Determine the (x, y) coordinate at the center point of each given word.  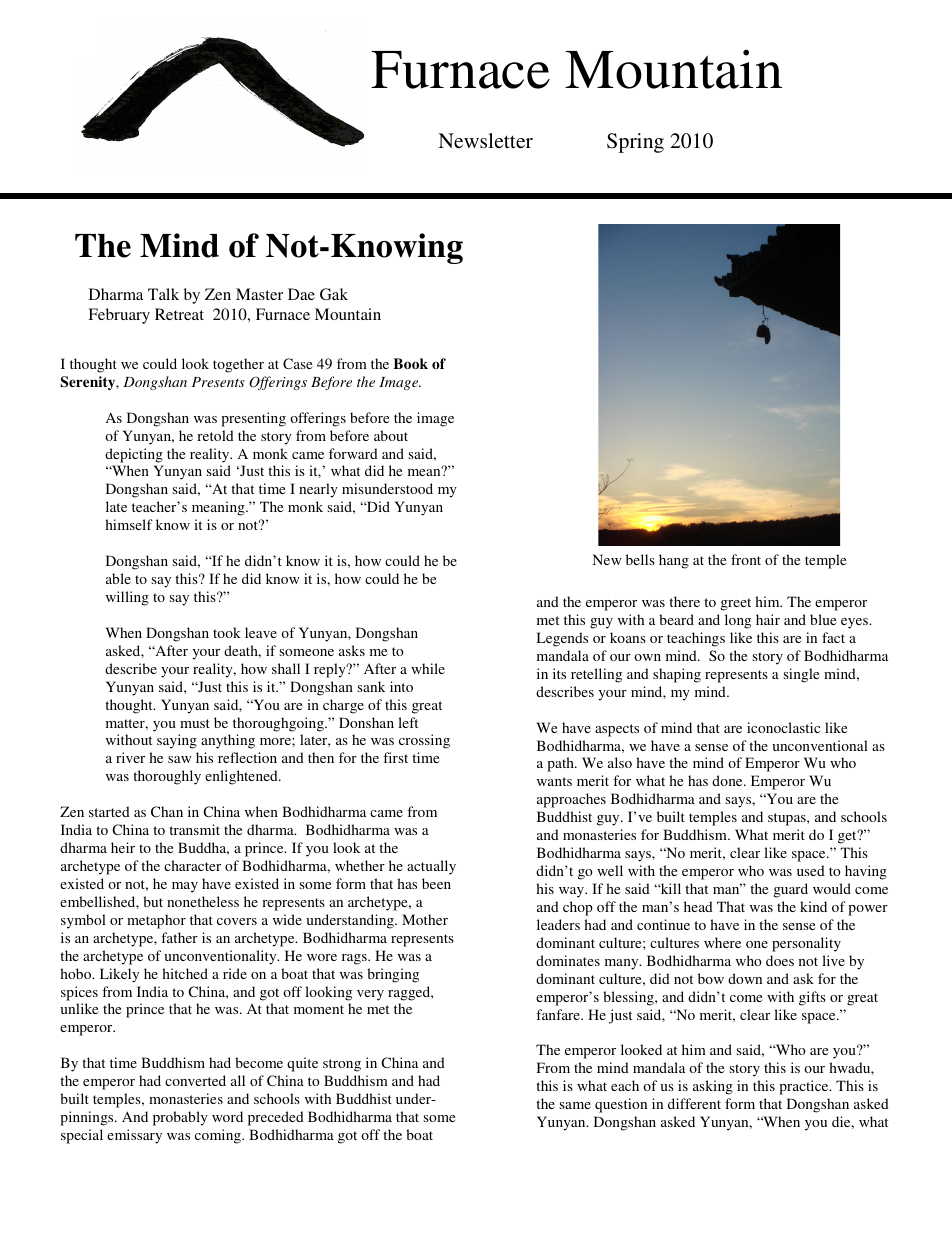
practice (805, 1087)
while (428, 668)
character (192, 865)
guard (791, 890)
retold (215, 435)
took (227, 632)
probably (180, 1118)
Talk (163, 294)
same (575, 1105)
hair (768, 619)
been (436, 883)
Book (410, 363)
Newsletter (485, 140)
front (746, 559)
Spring (635, 143)
